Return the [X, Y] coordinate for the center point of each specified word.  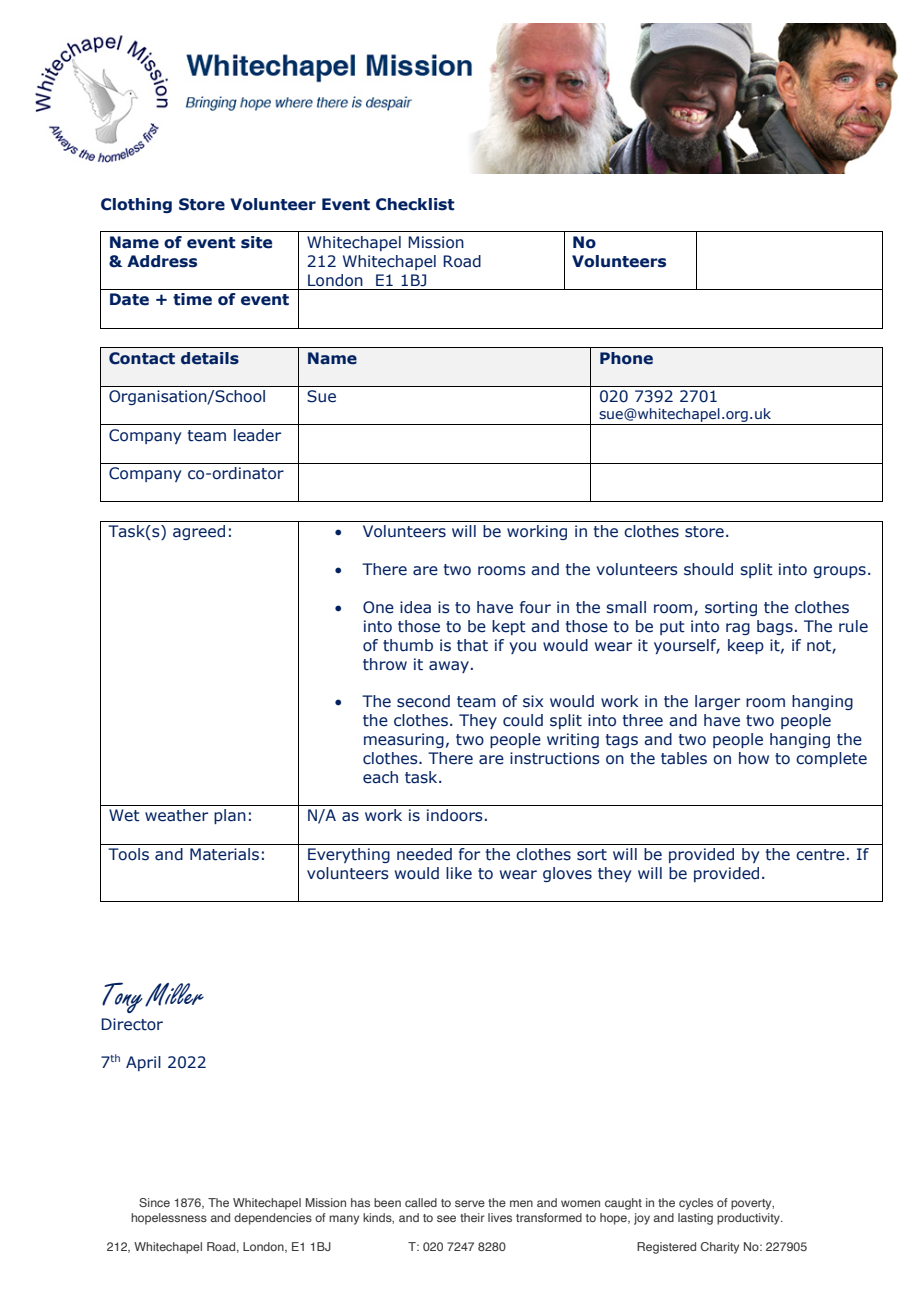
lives [500, 1217]
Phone [626, 358]
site [256, 242]
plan [230, 816]
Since [154, 1202]
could [523, 720]
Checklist [415, 204]
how [754, 758]
